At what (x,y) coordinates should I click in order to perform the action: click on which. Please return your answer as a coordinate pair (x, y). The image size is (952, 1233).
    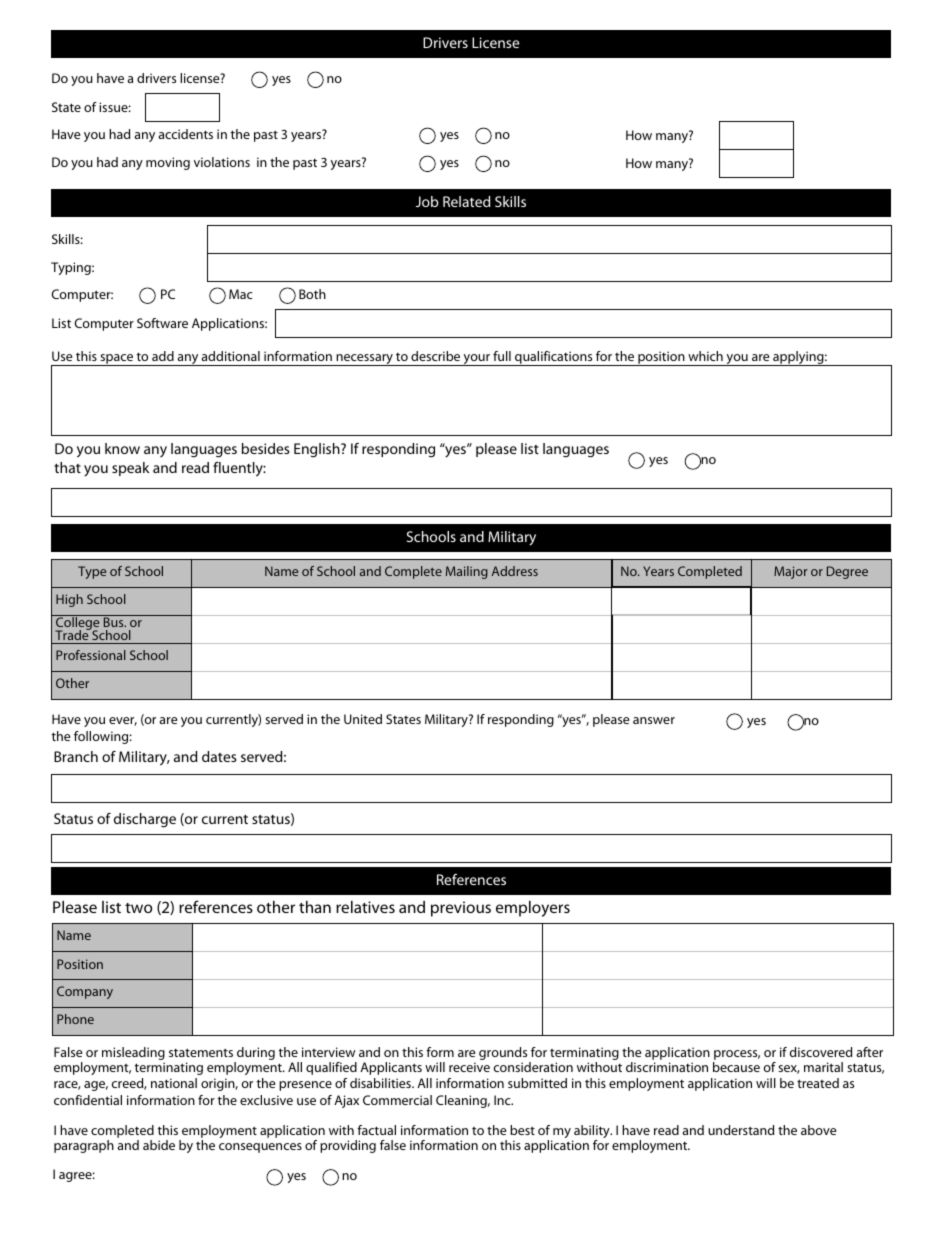
    Looking at the image, I should click on (705, 356).
